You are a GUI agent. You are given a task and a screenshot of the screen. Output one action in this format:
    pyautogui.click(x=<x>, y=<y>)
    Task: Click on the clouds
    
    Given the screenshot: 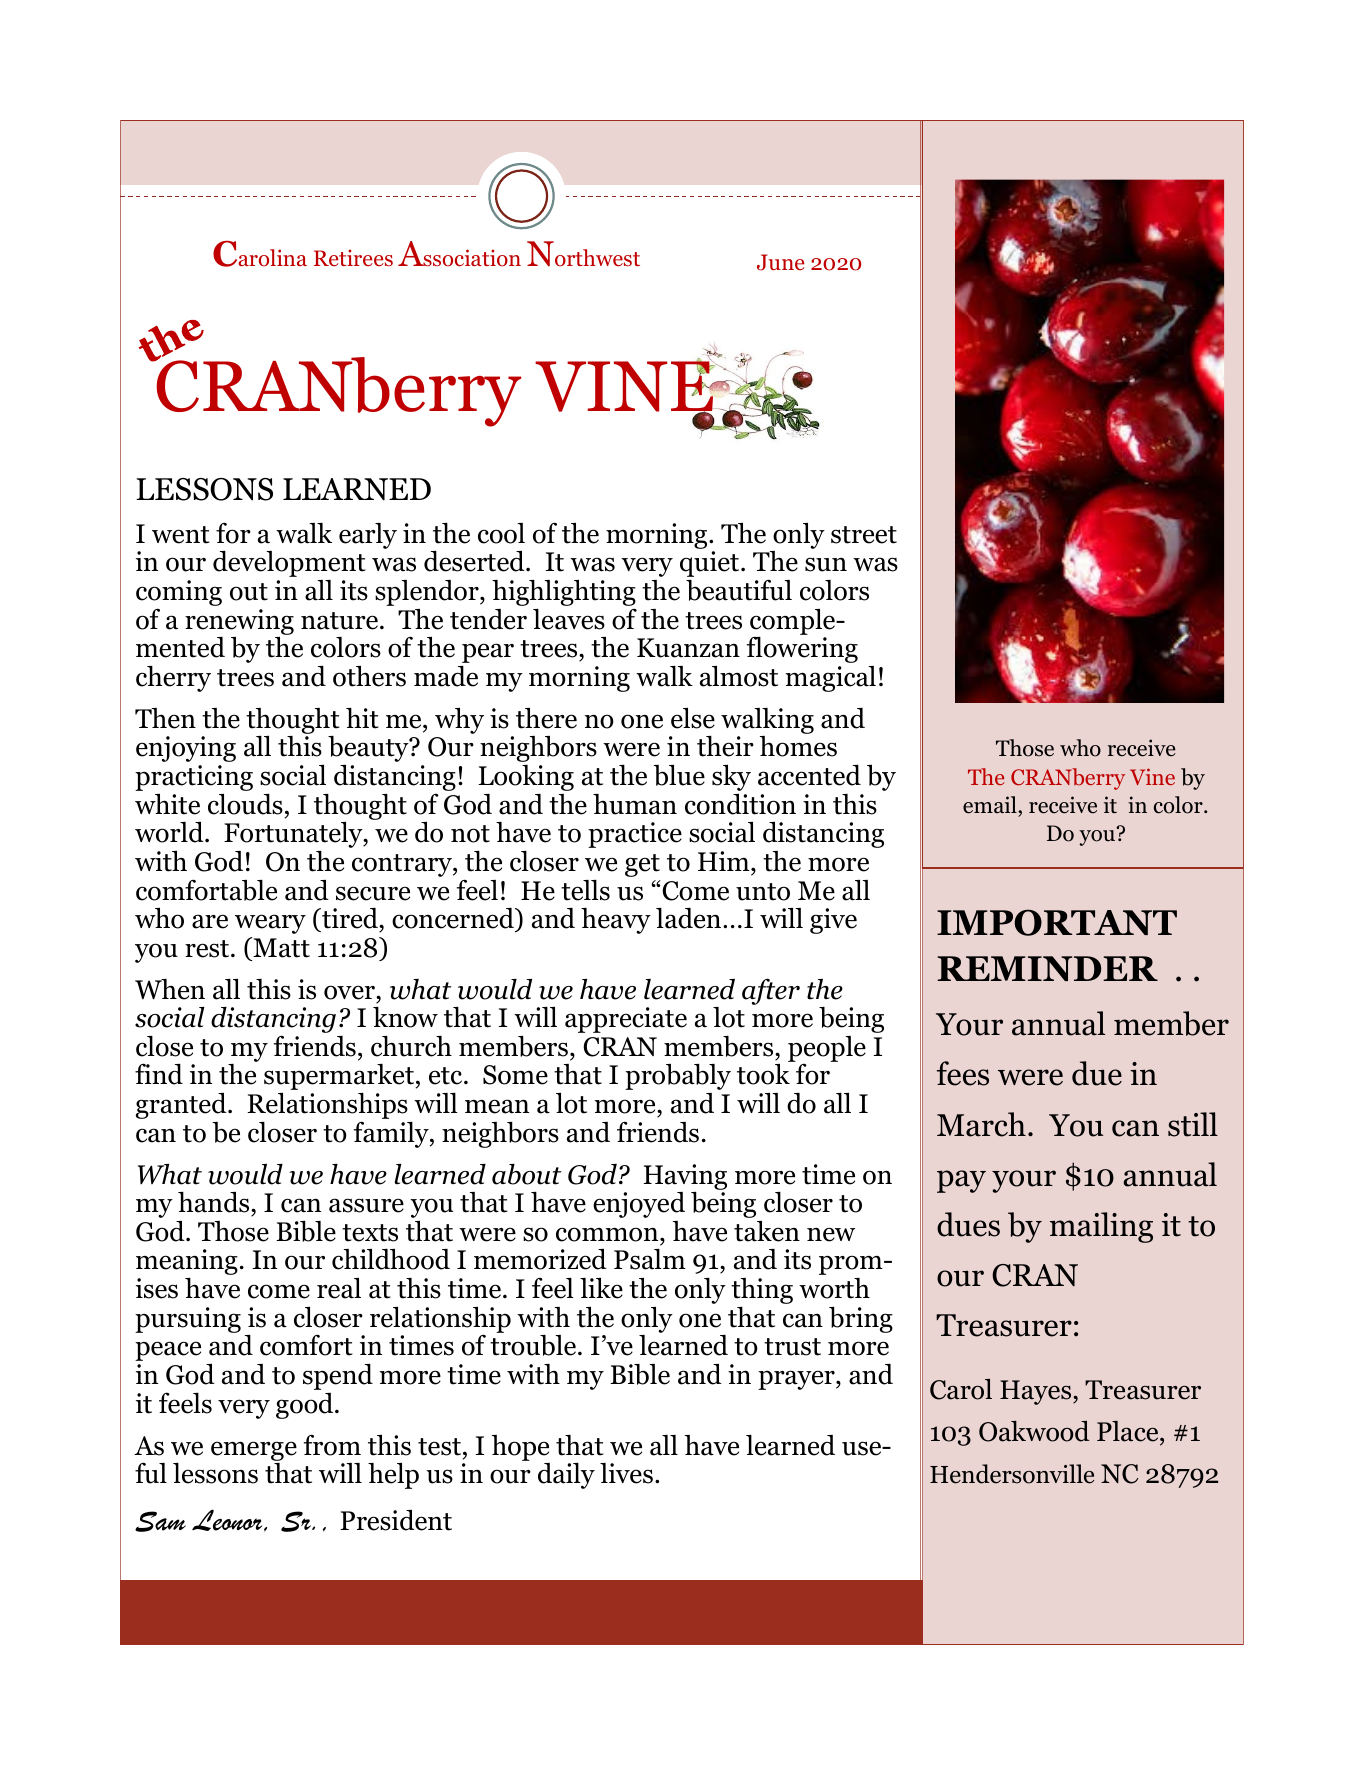 What is the action you would take?
    pyautogui.click(x=245, y=804)
